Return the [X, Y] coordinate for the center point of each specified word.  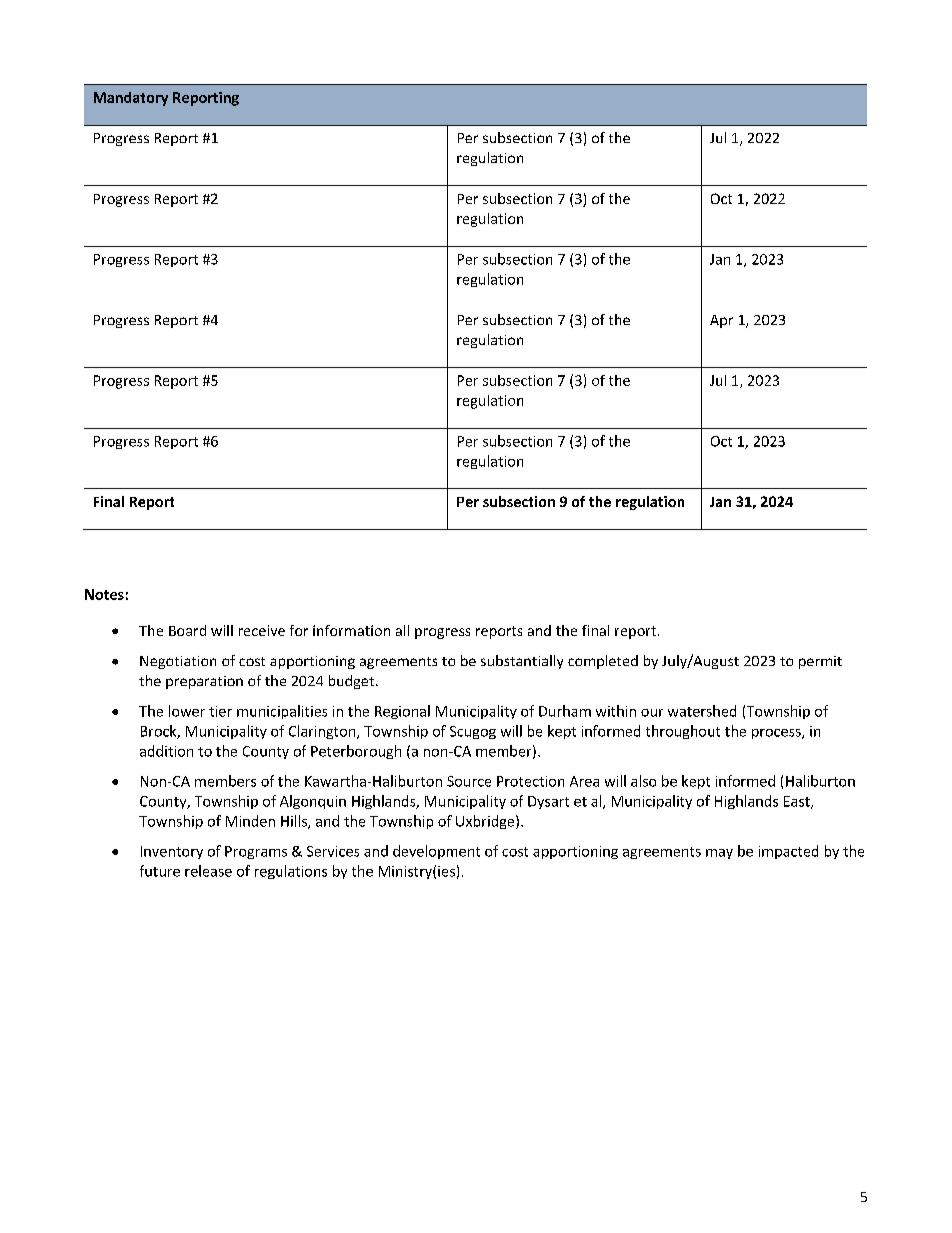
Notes [104, 594]
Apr [721, 321]
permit [820, 662]
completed [603, 662]
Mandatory [131, 99]
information [351, 630]
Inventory [172, 852]
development [436, 852]
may [719, 854]
